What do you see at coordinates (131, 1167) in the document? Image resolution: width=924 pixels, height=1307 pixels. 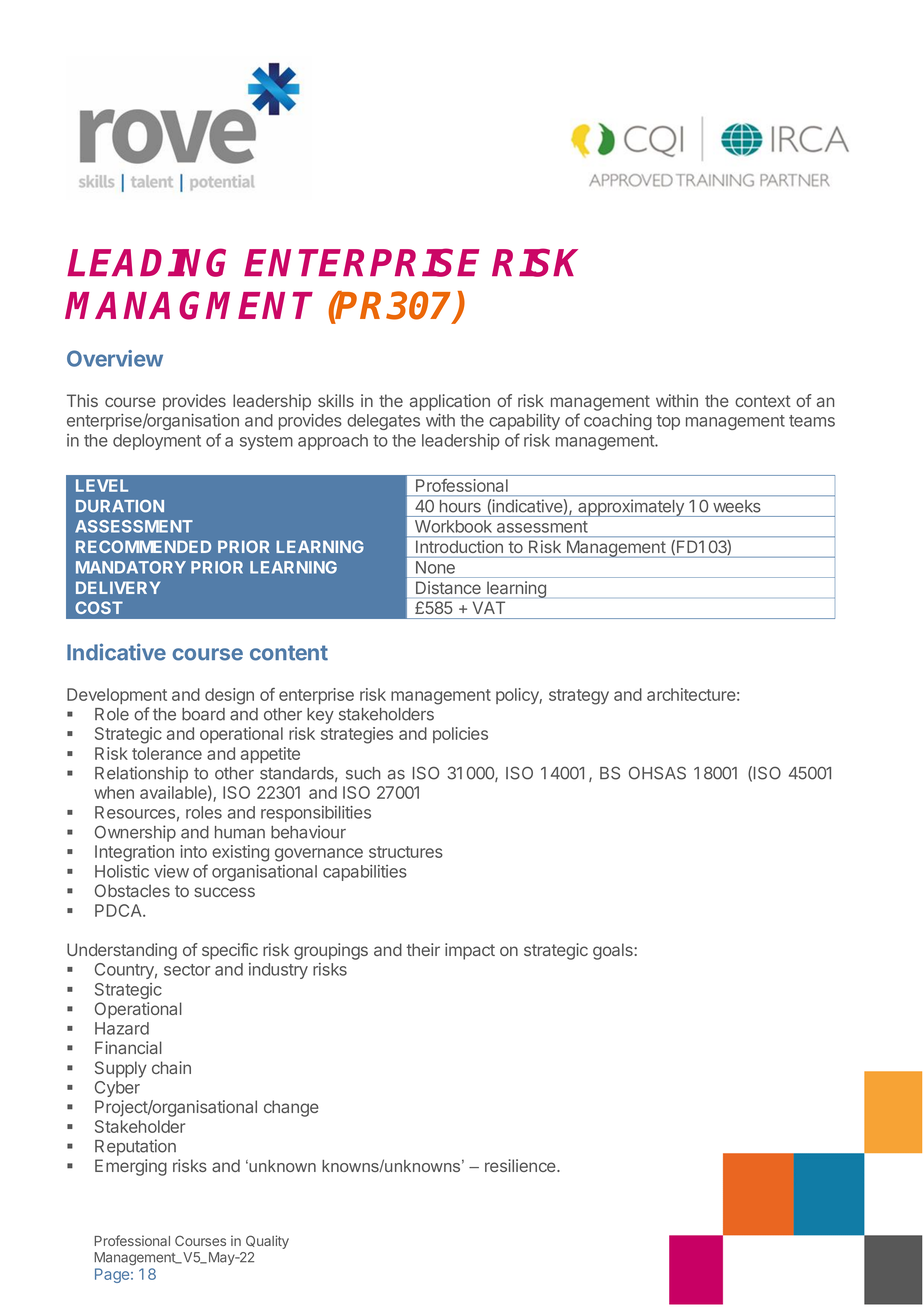 I see `Emerging` at bounding box center [131, 1167].
